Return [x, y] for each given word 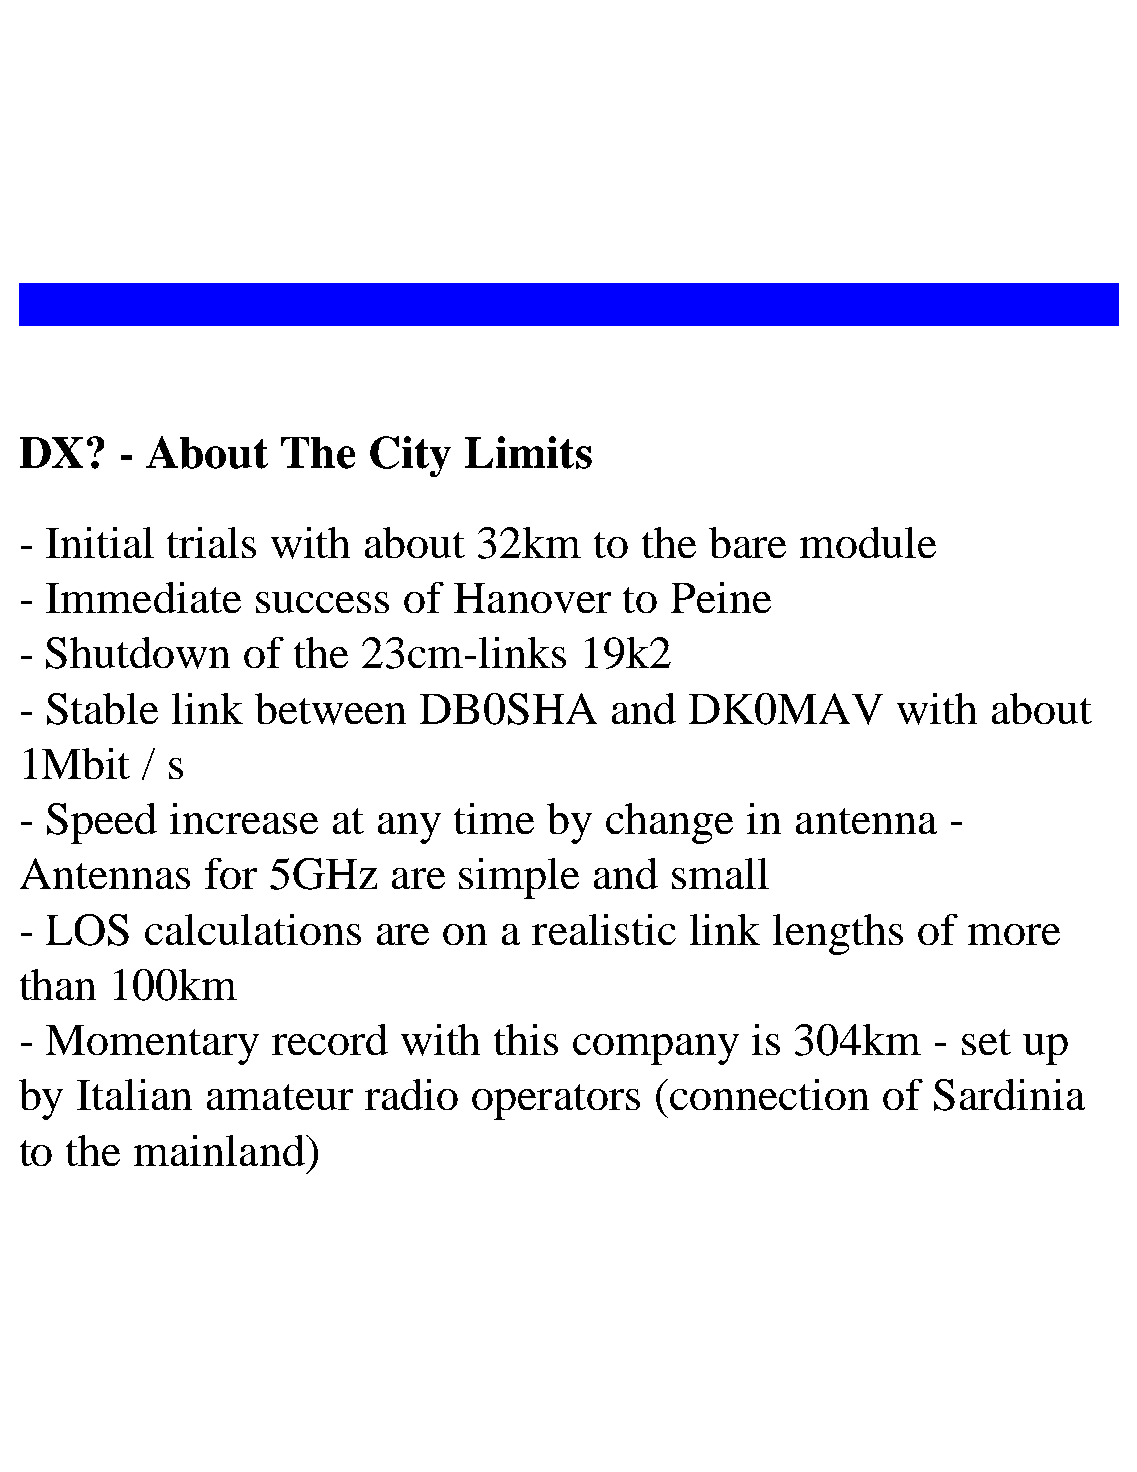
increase [244, 818]
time [494, 818]
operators [556, 1102]
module [868, 542]
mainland [220, 1150]
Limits [528, 452]
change [669, 823]
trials [211, 542]
